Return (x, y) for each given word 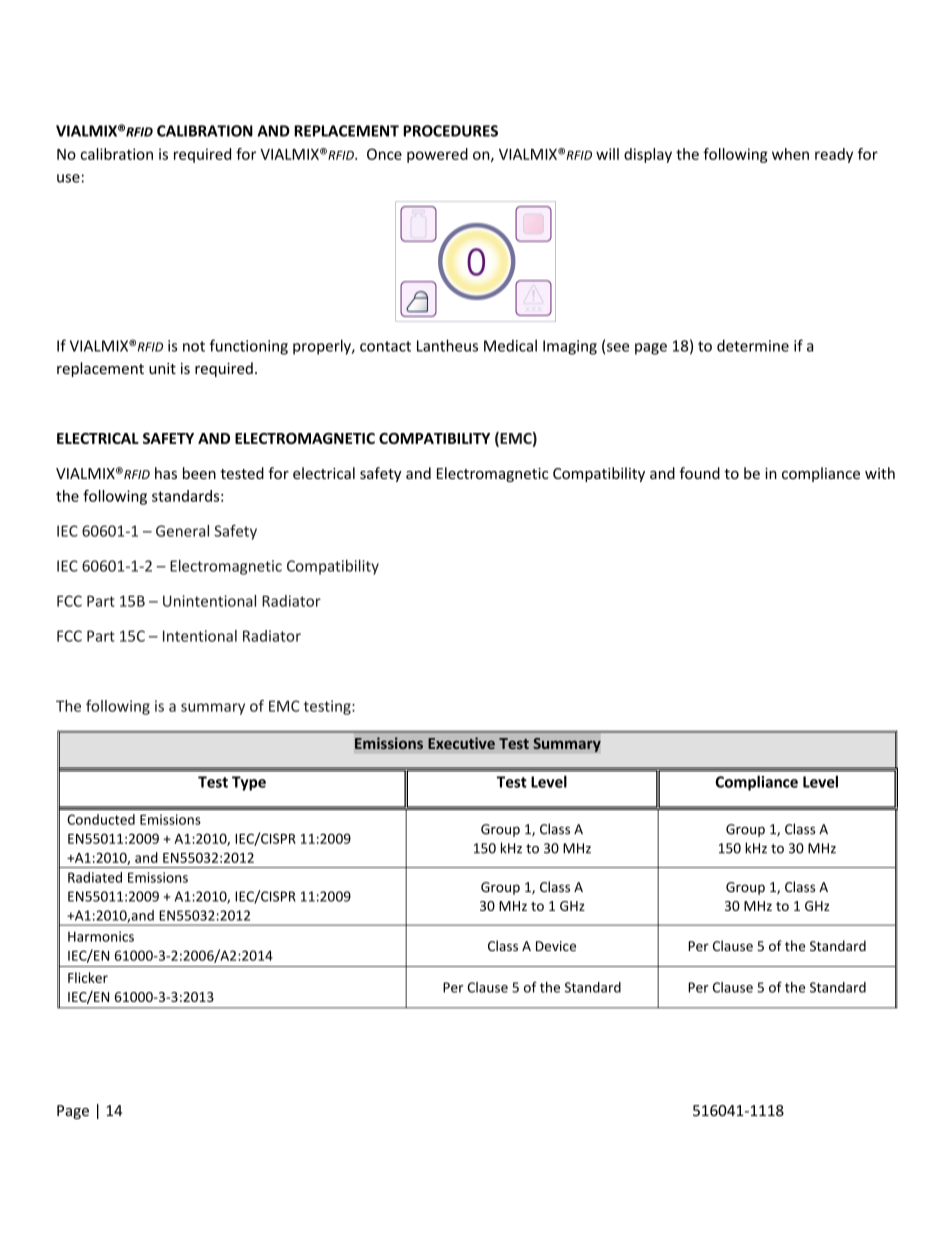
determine (753, 345)
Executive (461, 743)
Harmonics (101, 936)
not (194, 346)
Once (384, 154)
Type (249, 783)
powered (437, 155)
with (880, 473)
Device (556, 946)
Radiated (95, 877)
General (182, 531)
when (790, 154)
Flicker (88, 977)
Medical (510, 345)
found (699, 473)
